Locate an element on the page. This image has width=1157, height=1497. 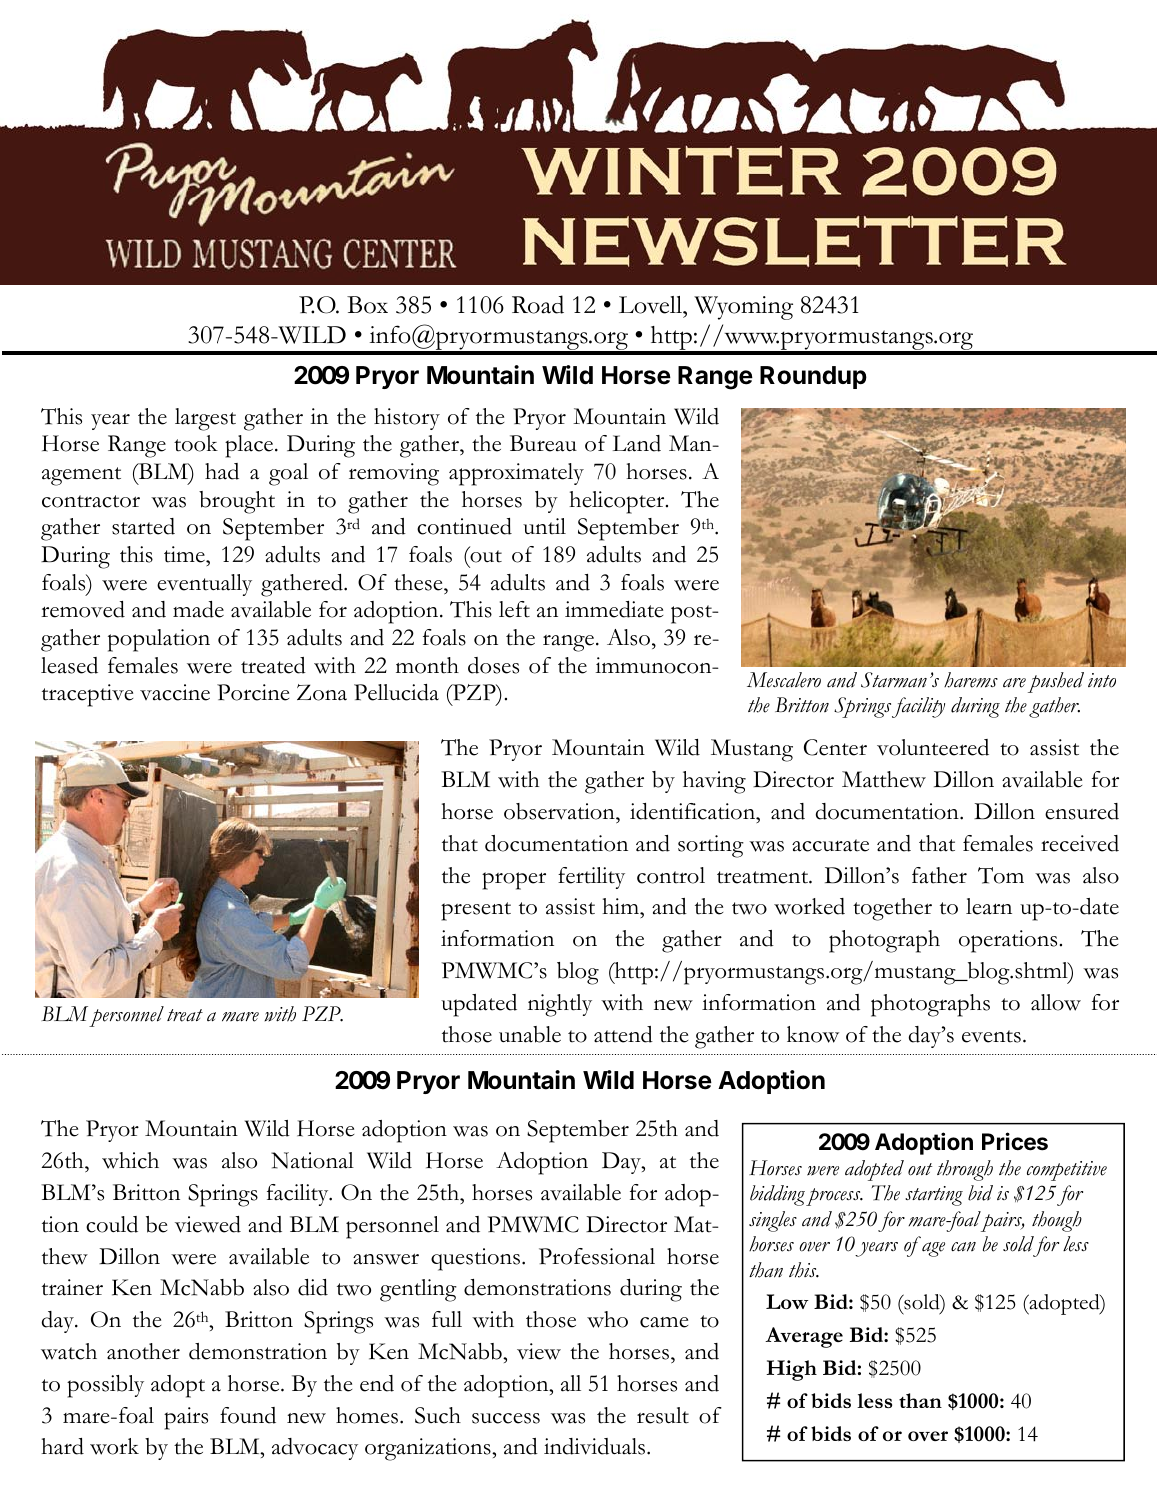
found is located at coordinates (248, 1415).
